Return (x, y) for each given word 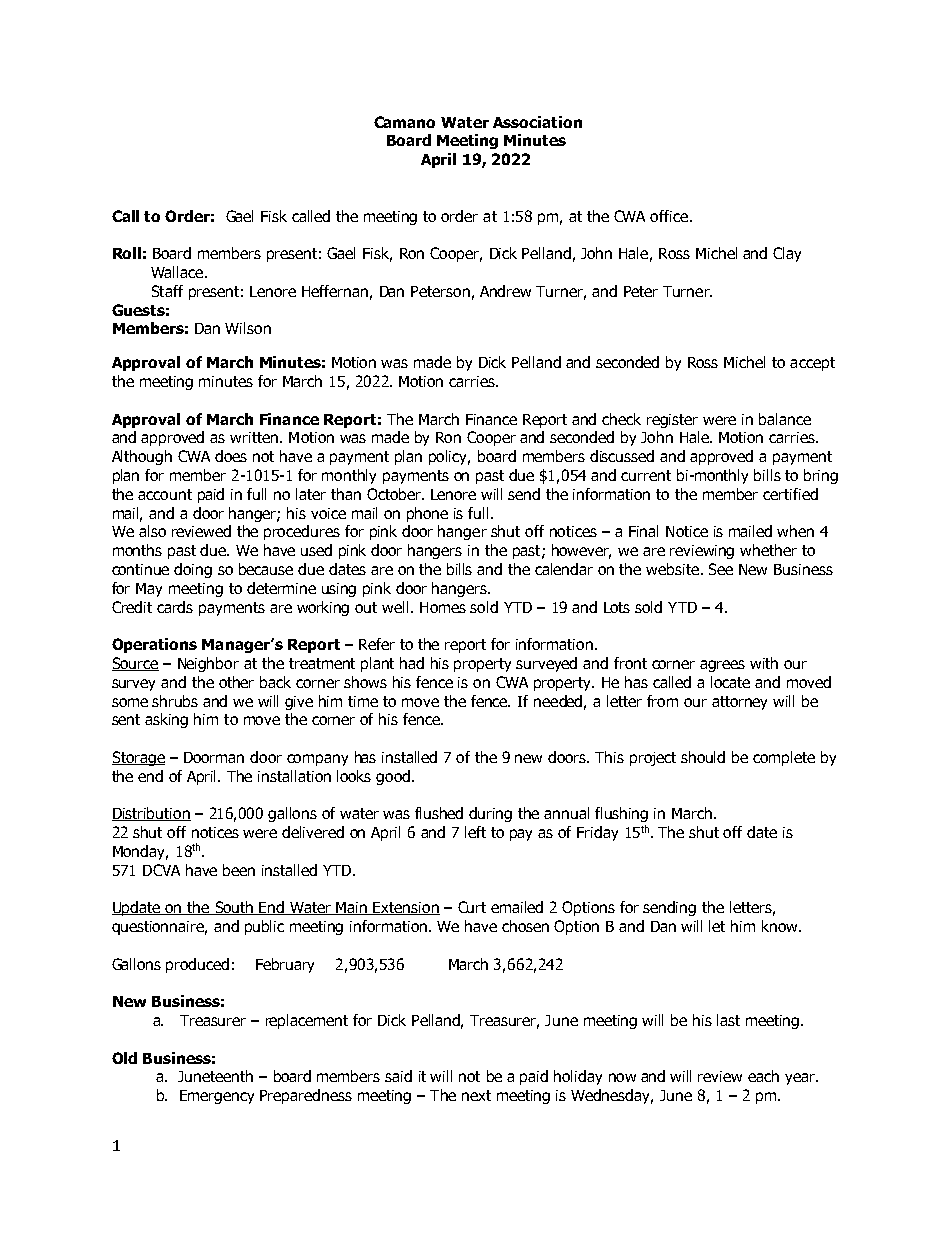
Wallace (178, 272)
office (670, 216)
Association (537, 122)
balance (785, 419)
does (231, 456)
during (490, 814)
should (703, 757)
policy (449, 457)
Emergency (217, 1097)
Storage (138, 758)
